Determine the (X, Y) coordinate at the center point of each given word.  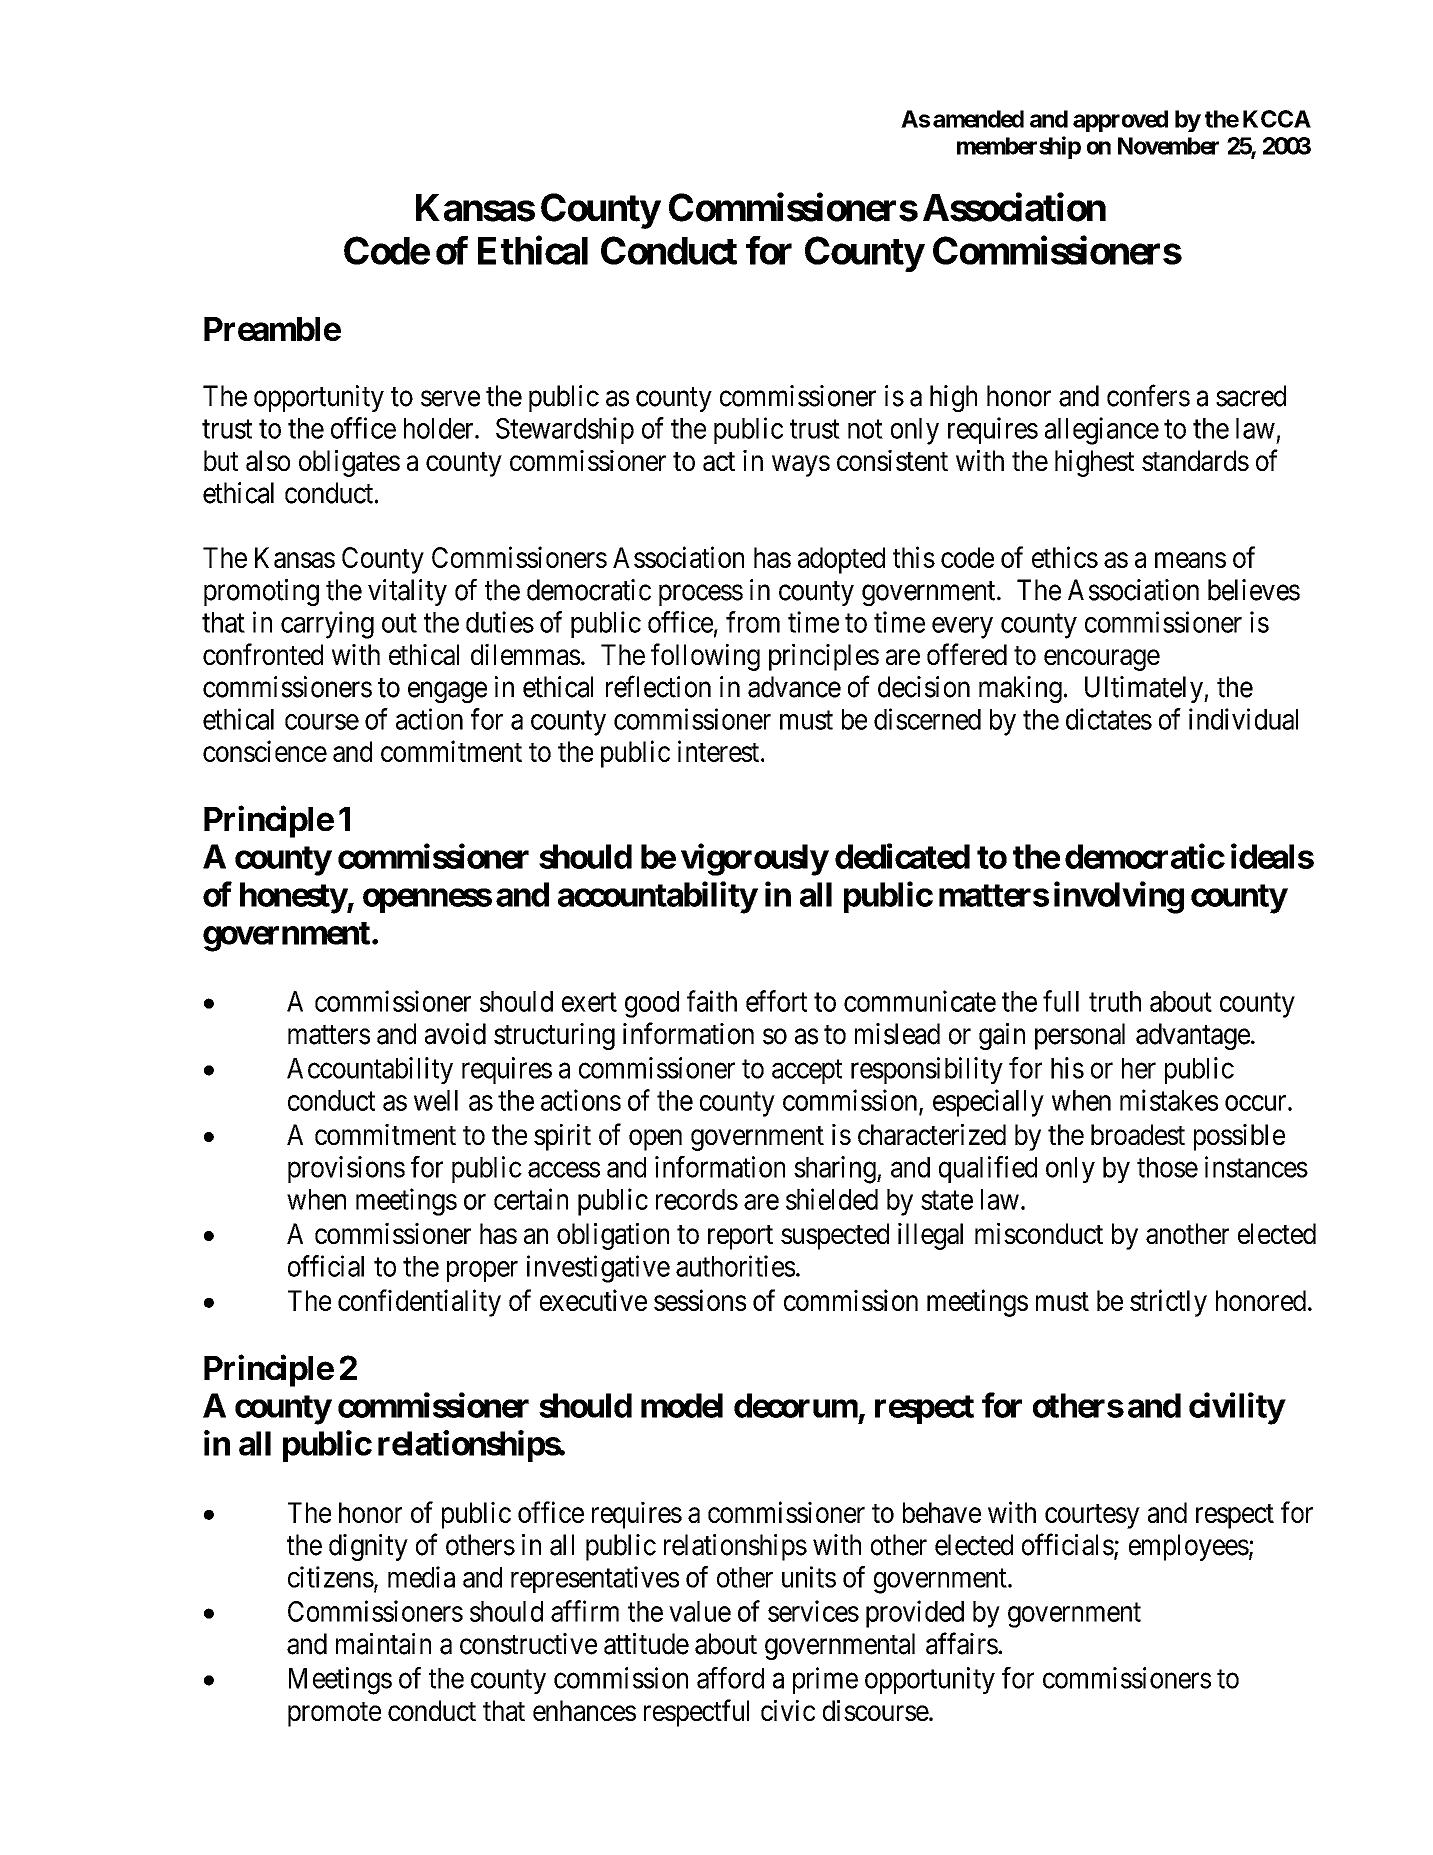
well (436, 1100)
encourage (1102, 660)
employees (1189, 1547)
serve (450, 399)
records (697, 1199)
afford (730, 1678)
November (1168, 146)
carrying (327, 625)
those (1167, 1167)
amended (978, 119)
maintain (383, 1644)
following (705, 657)
